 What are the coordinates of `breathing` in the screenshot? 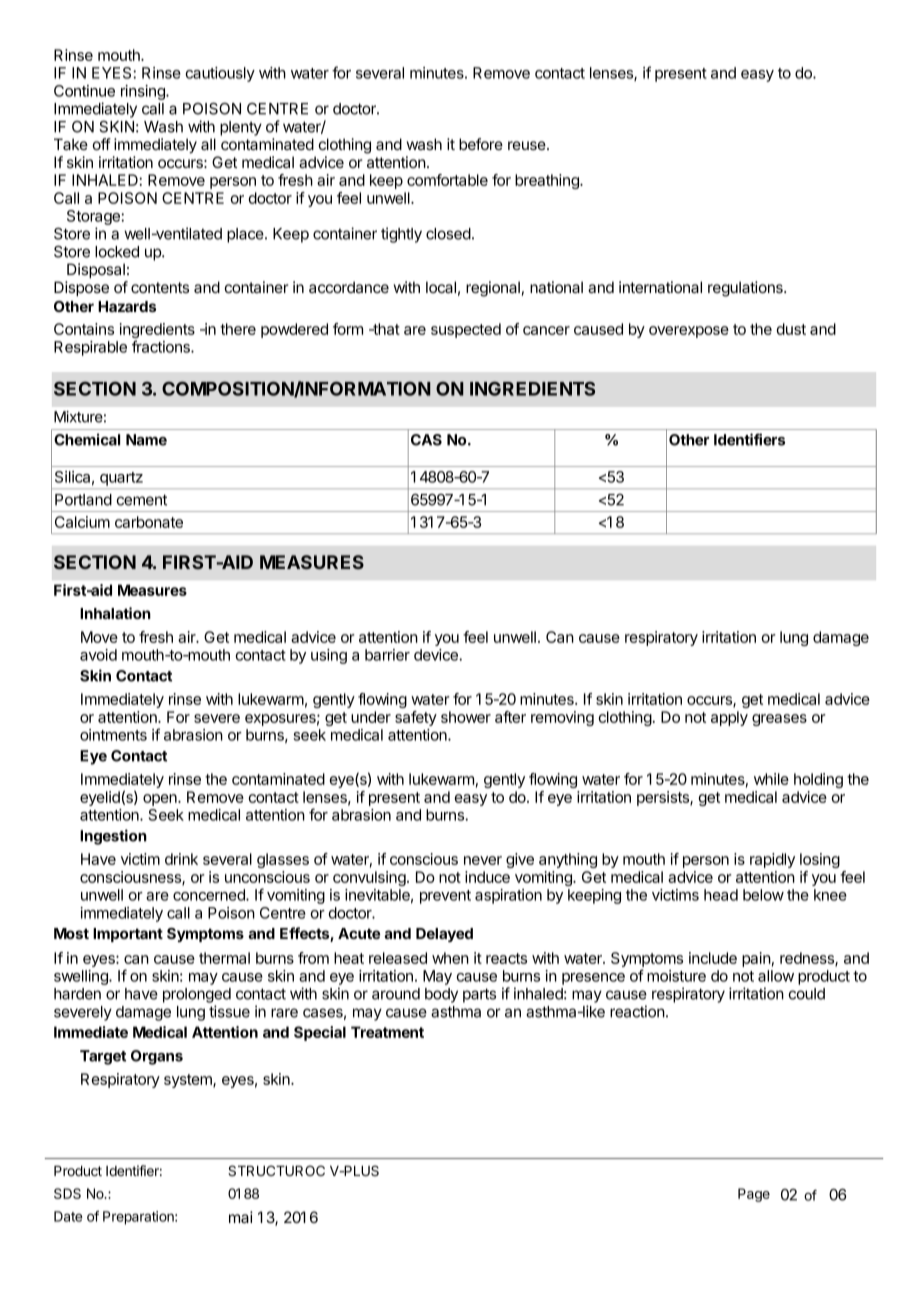 It's located at (548, 181).
